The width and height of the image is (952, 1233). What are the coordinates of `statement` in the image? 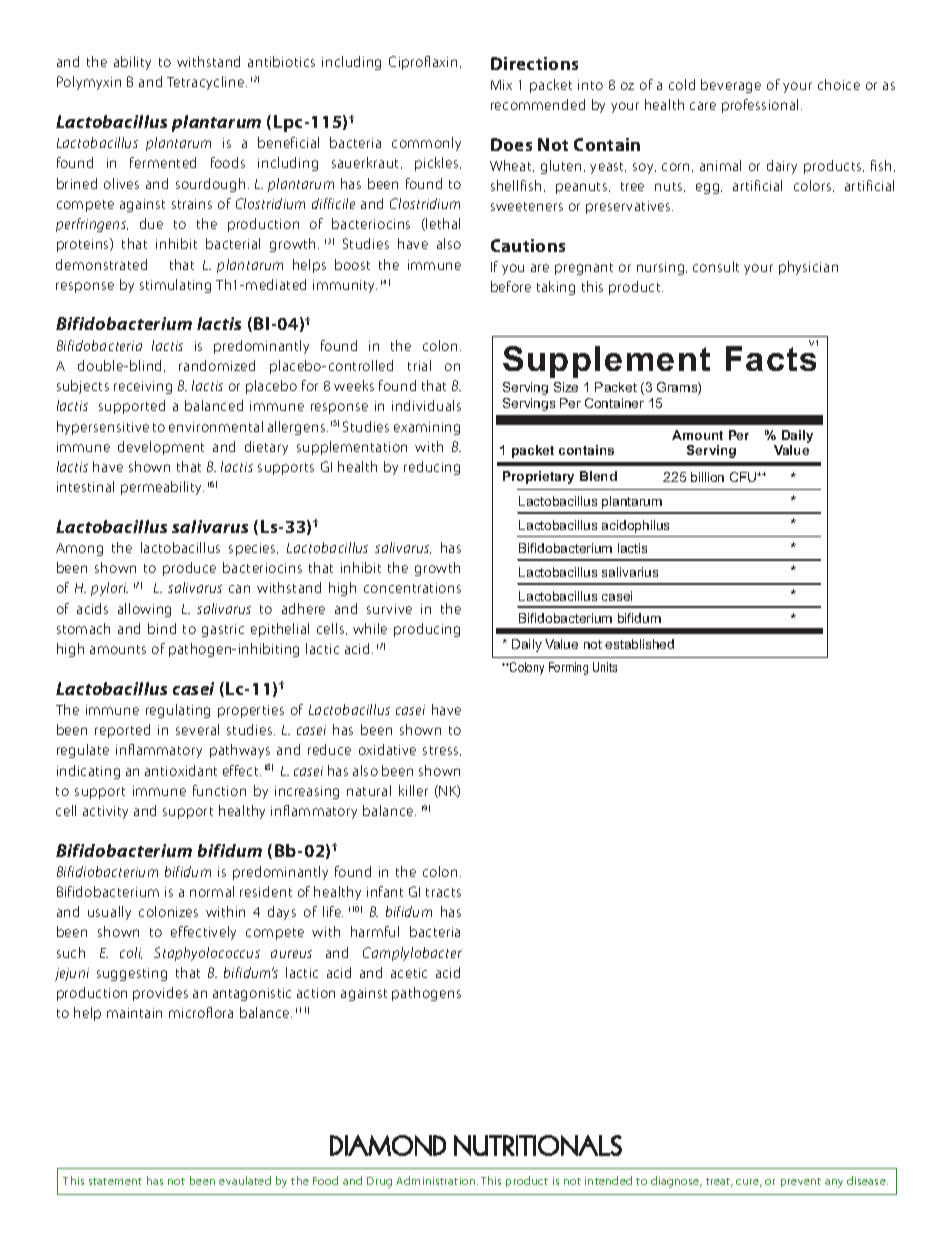 It's located at (115, 1181).
